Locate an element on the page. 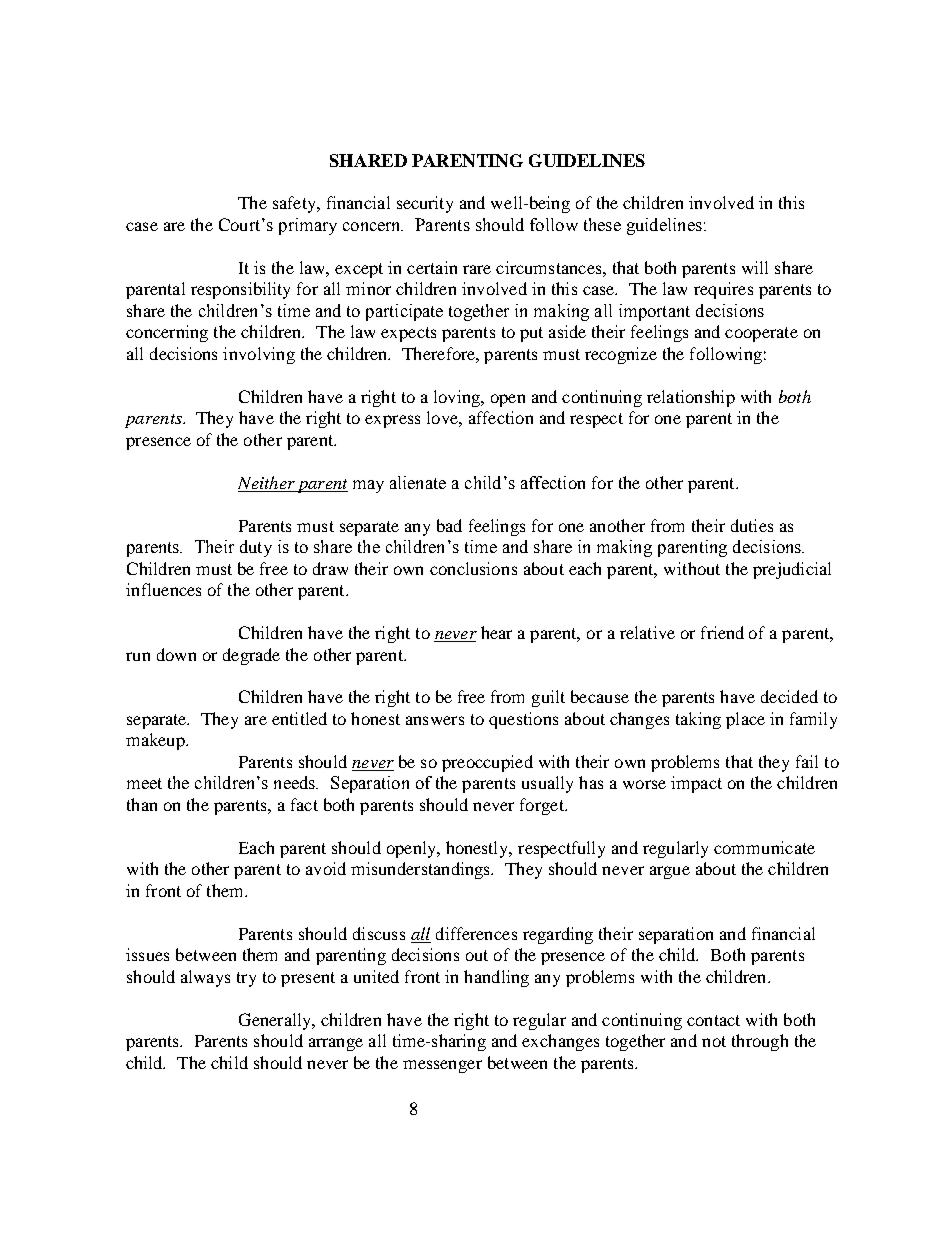  duties is located at coordinates (752, 525).
